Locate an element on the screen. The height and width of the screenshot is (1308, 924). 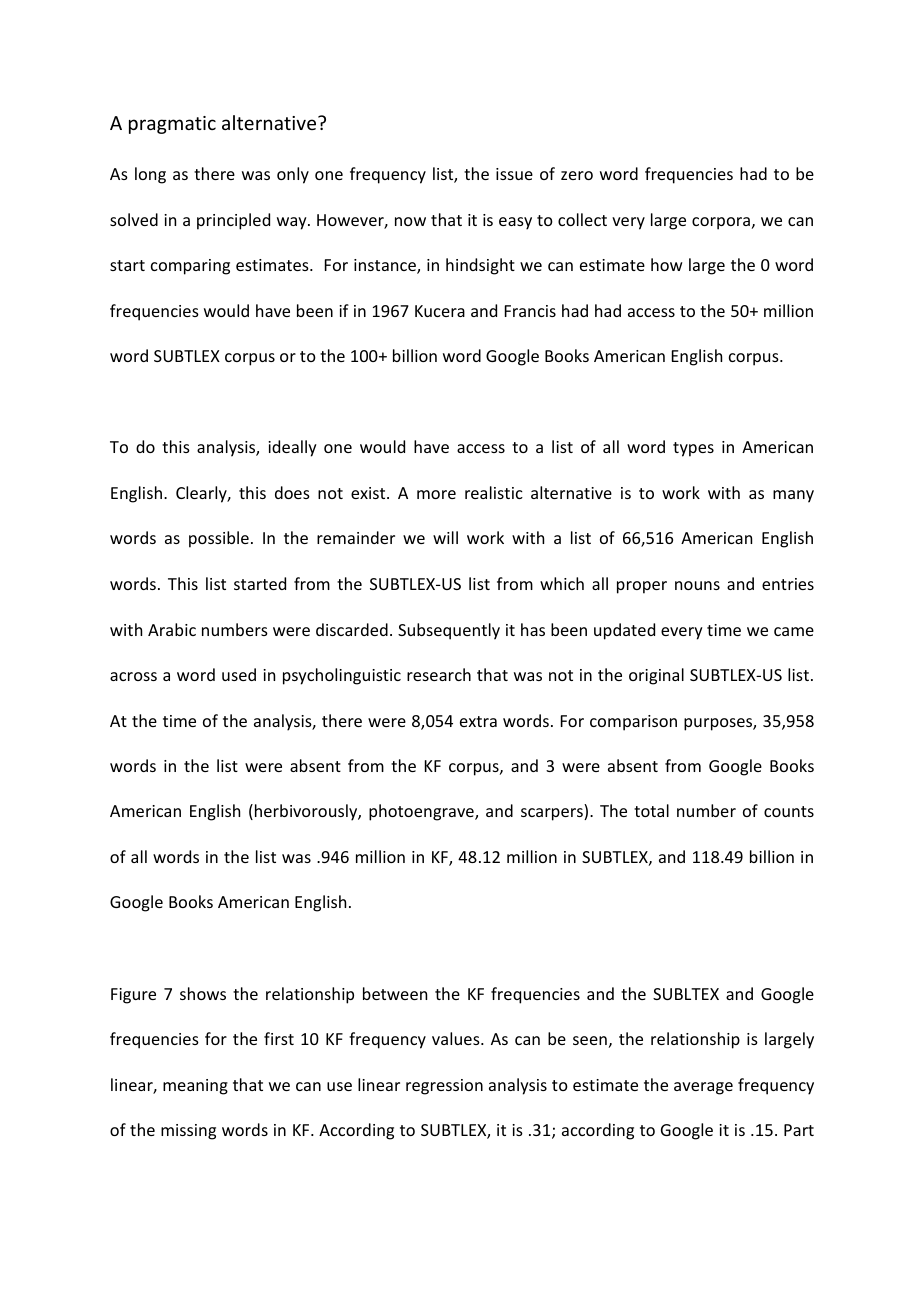
corpora is located at coordinates (721, 223).
